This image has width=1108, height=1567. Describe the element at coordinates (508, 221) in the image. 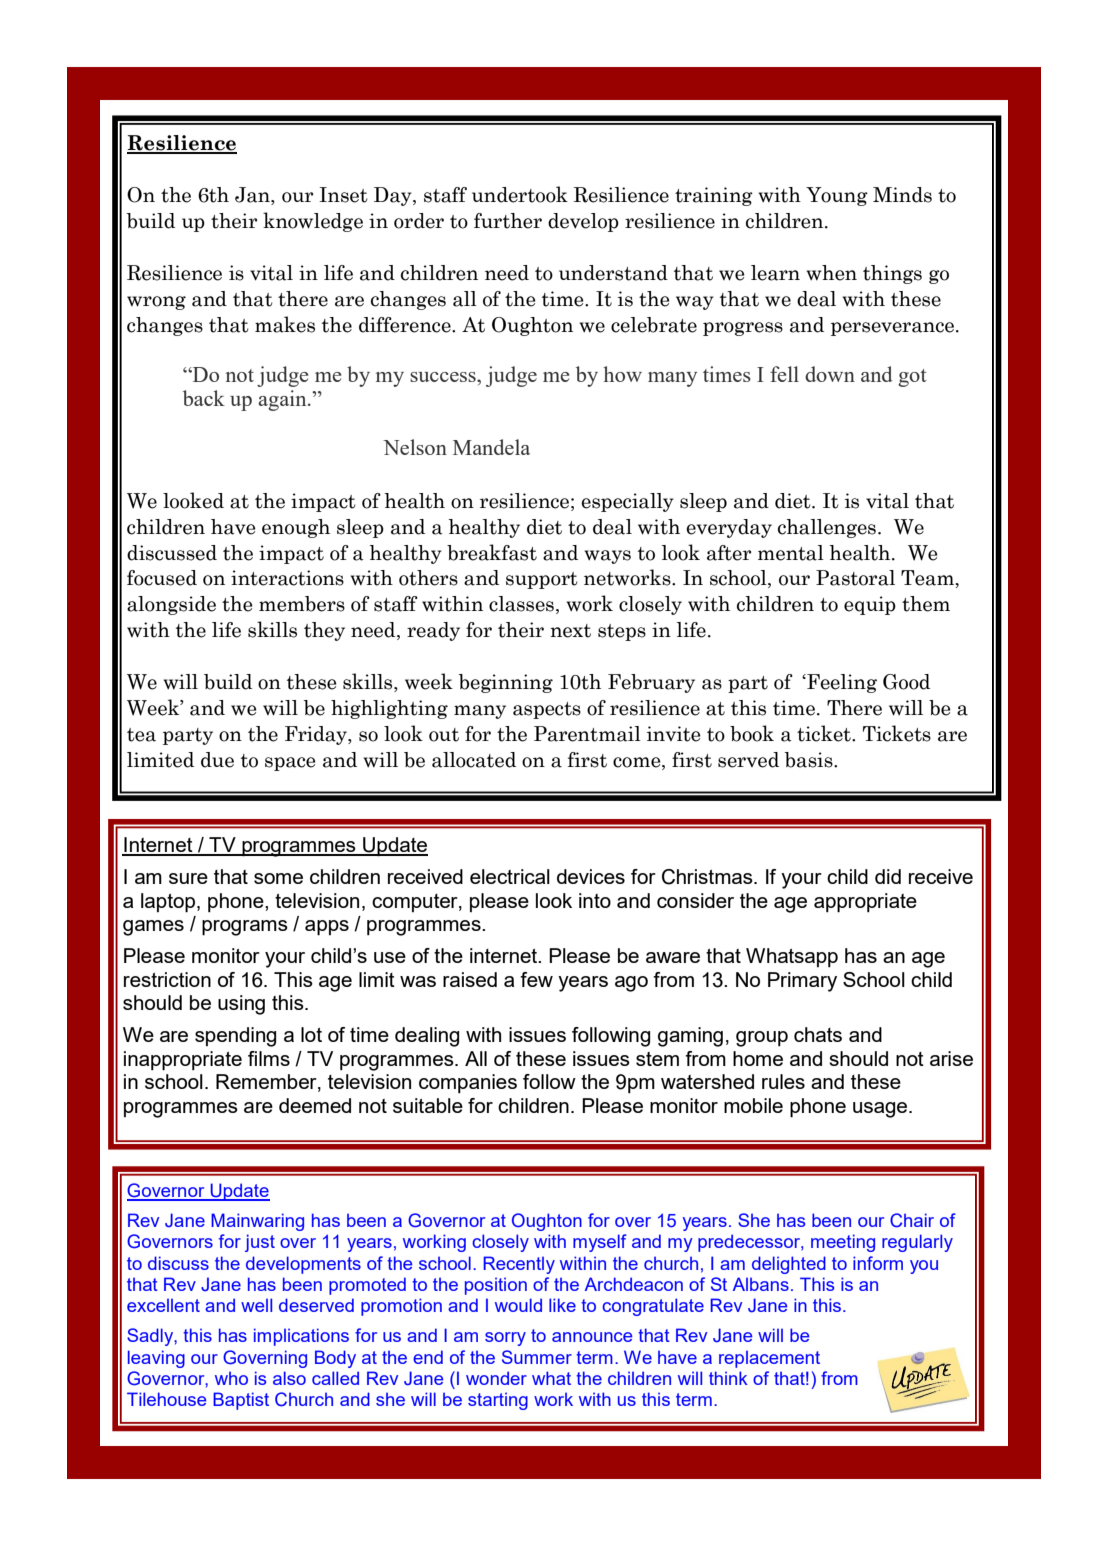

I see `further` at that location.
